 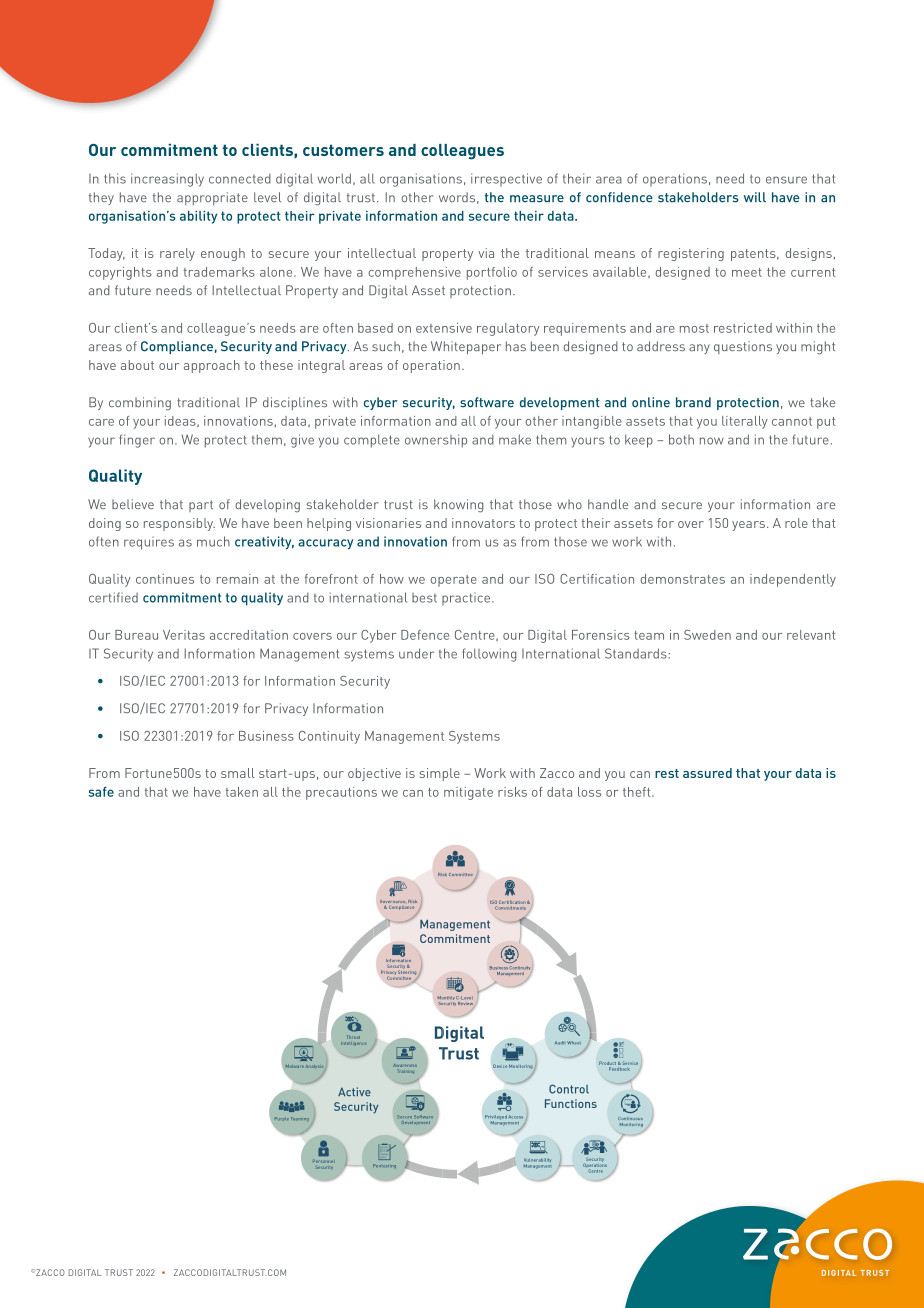 I want to click on Continuous, so click(x=630, y=1118).
